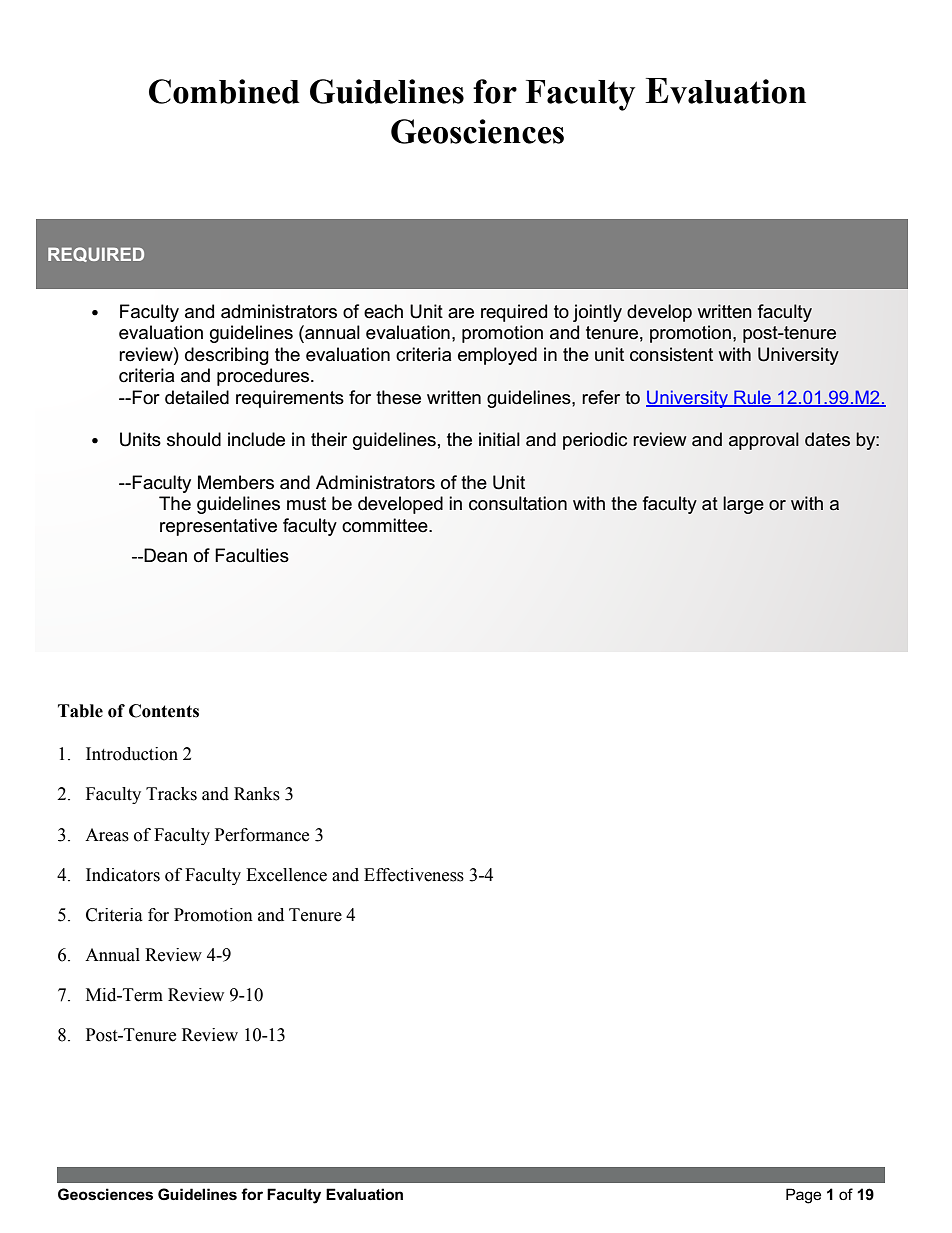 This image has height=1233, width=952. What do you see at coordinates (383, 311) in the image?
I see `each` at bounding box center [383, 311].
